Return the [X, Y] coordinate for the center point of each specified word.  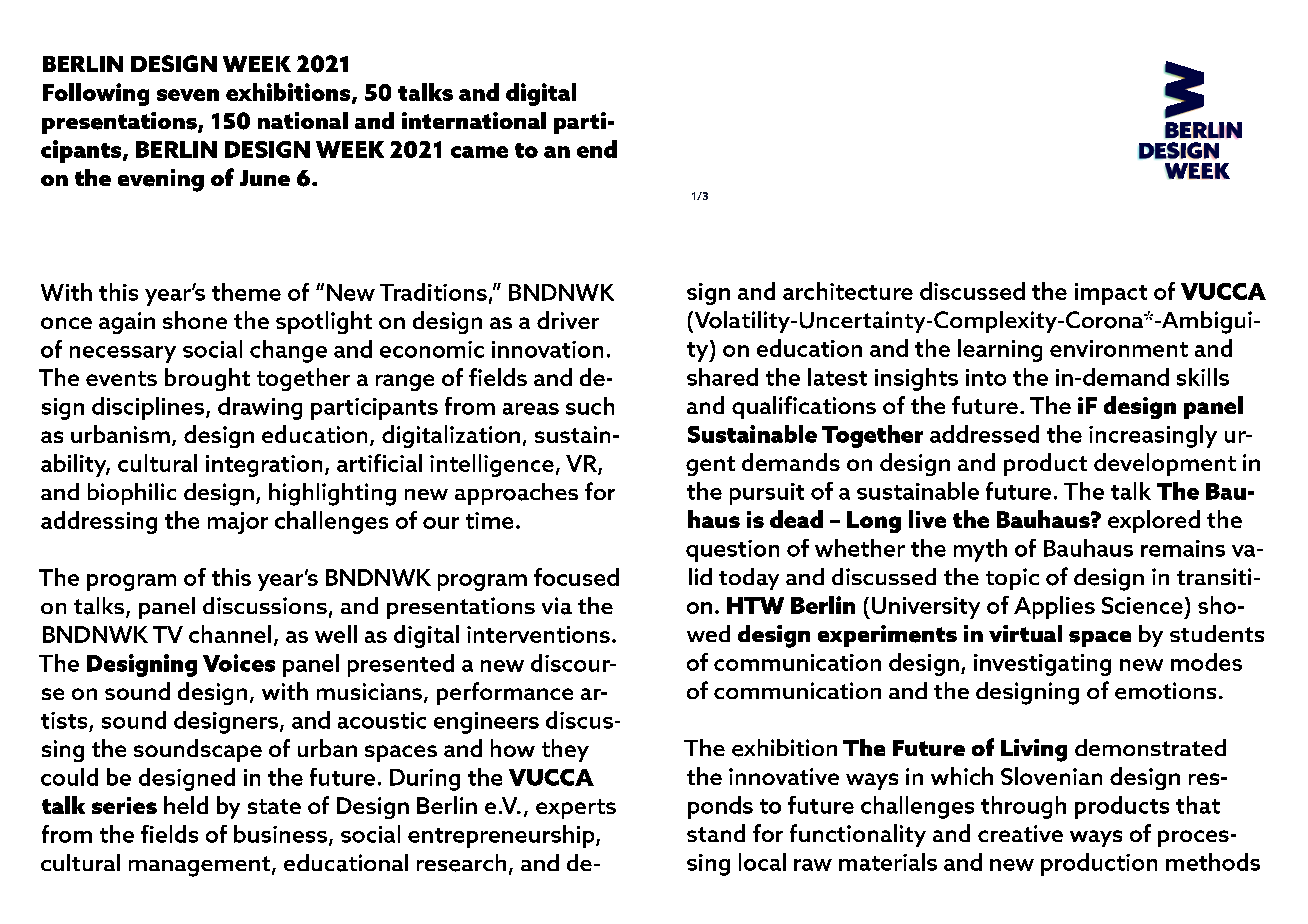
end [597, 149]
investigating [1042, 665]
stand [716, 833]
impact [1111, 294]
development [1165, 464]
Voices [239, 663]
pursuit [767, 494]
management [199, 866]
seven [188, 95]
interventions [538, 634]
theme [246, 292]
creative [1020, 833]
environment [1119, 348]
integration [264, 466]
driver [568, 320]
